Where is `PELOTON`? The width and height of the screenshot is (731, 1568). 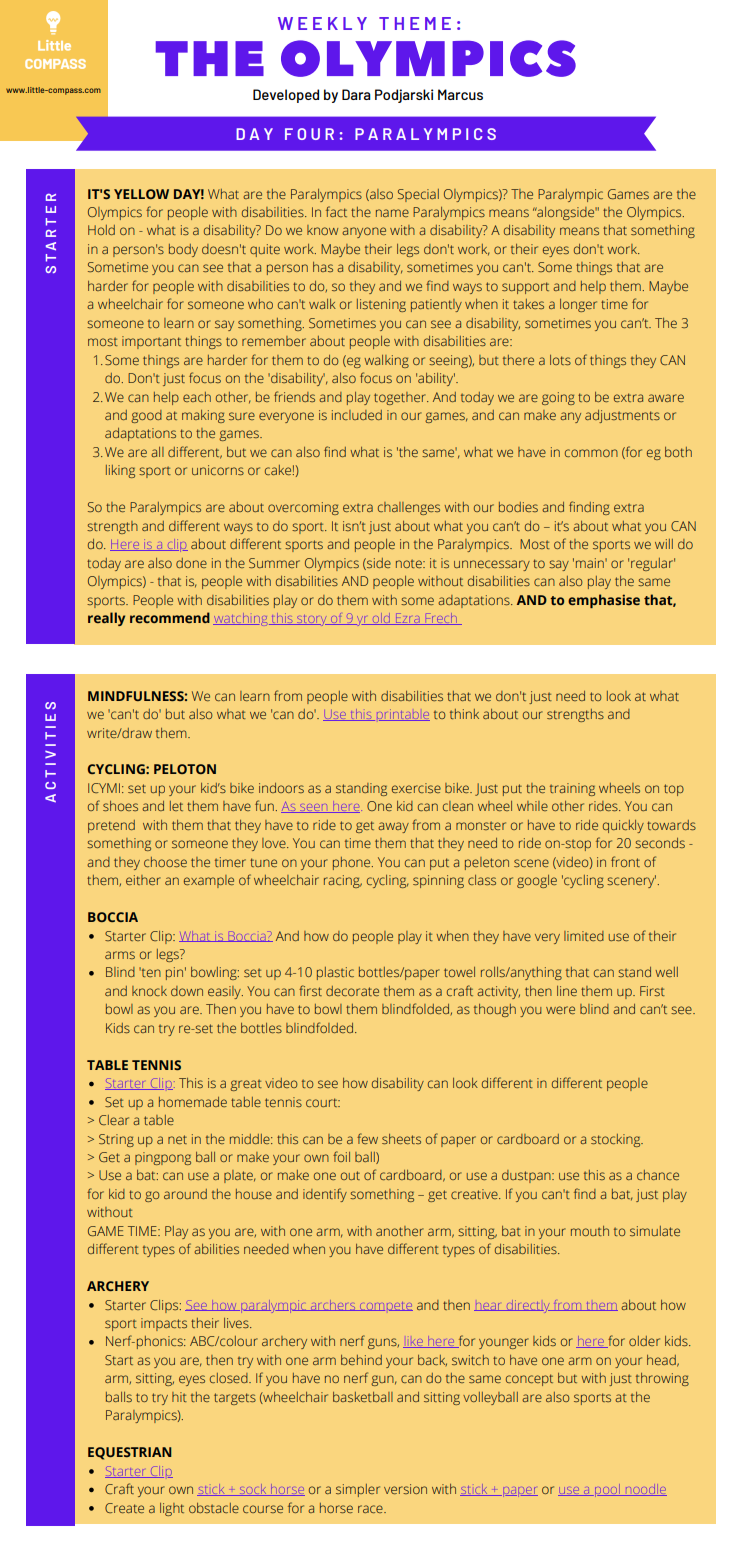 PELOTON is located at coordinates (185, 769).
